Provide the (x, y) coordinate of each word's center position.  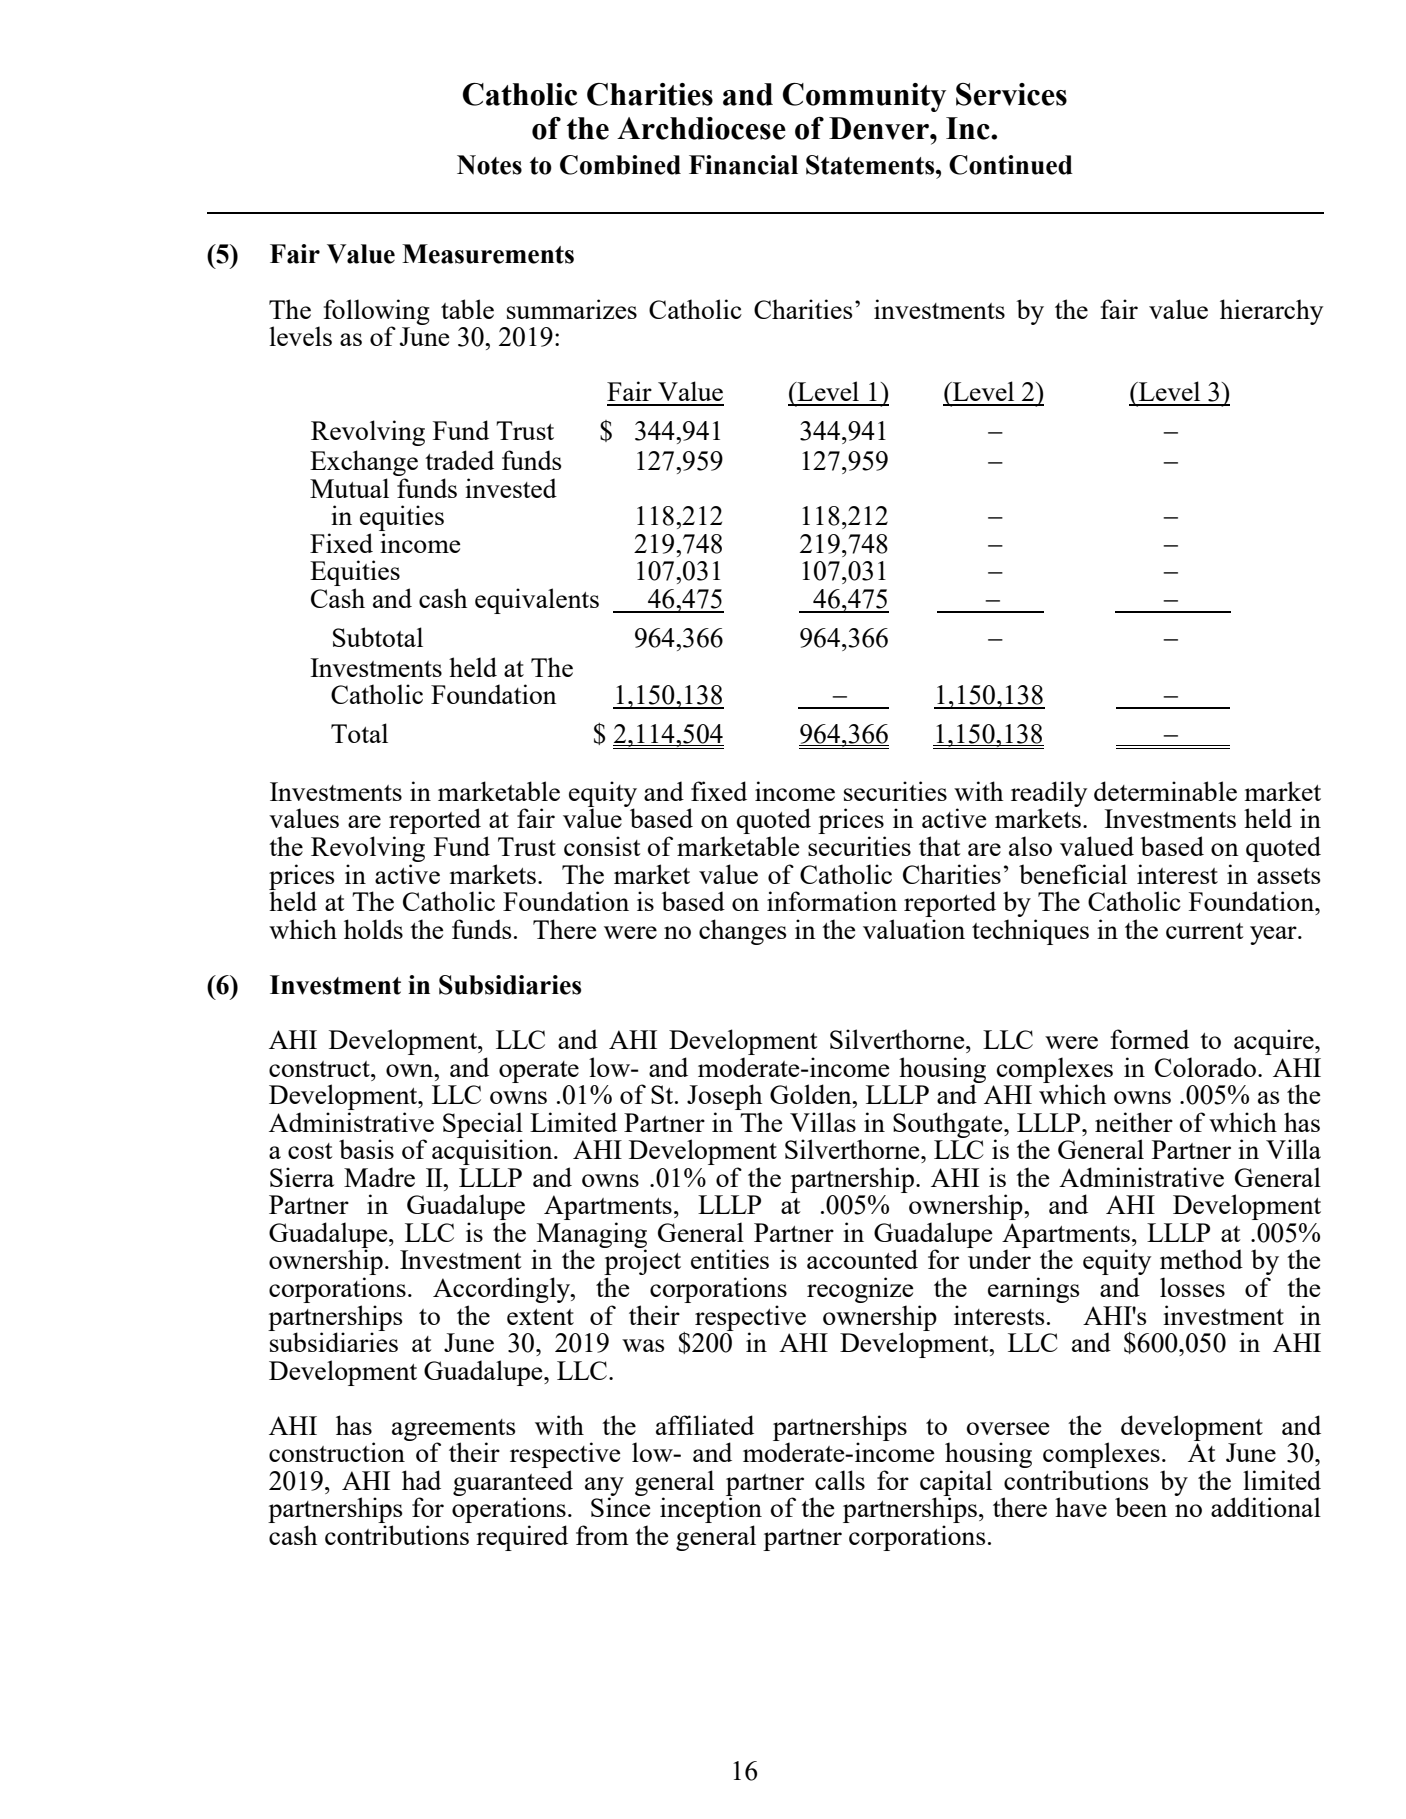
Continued (1011, 165)
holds (373, 929)
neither (1134, 1122)
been (1141, 1507)
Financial (743, 165)
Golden (812, 1094)
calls (840, 1480)
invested (511, 488)
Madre (379, 1177)
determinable (1165, 791)
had (421, 1480)
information (832, 901)
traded (459, 460)
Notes (489, 165)
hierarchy (1271, 312)
